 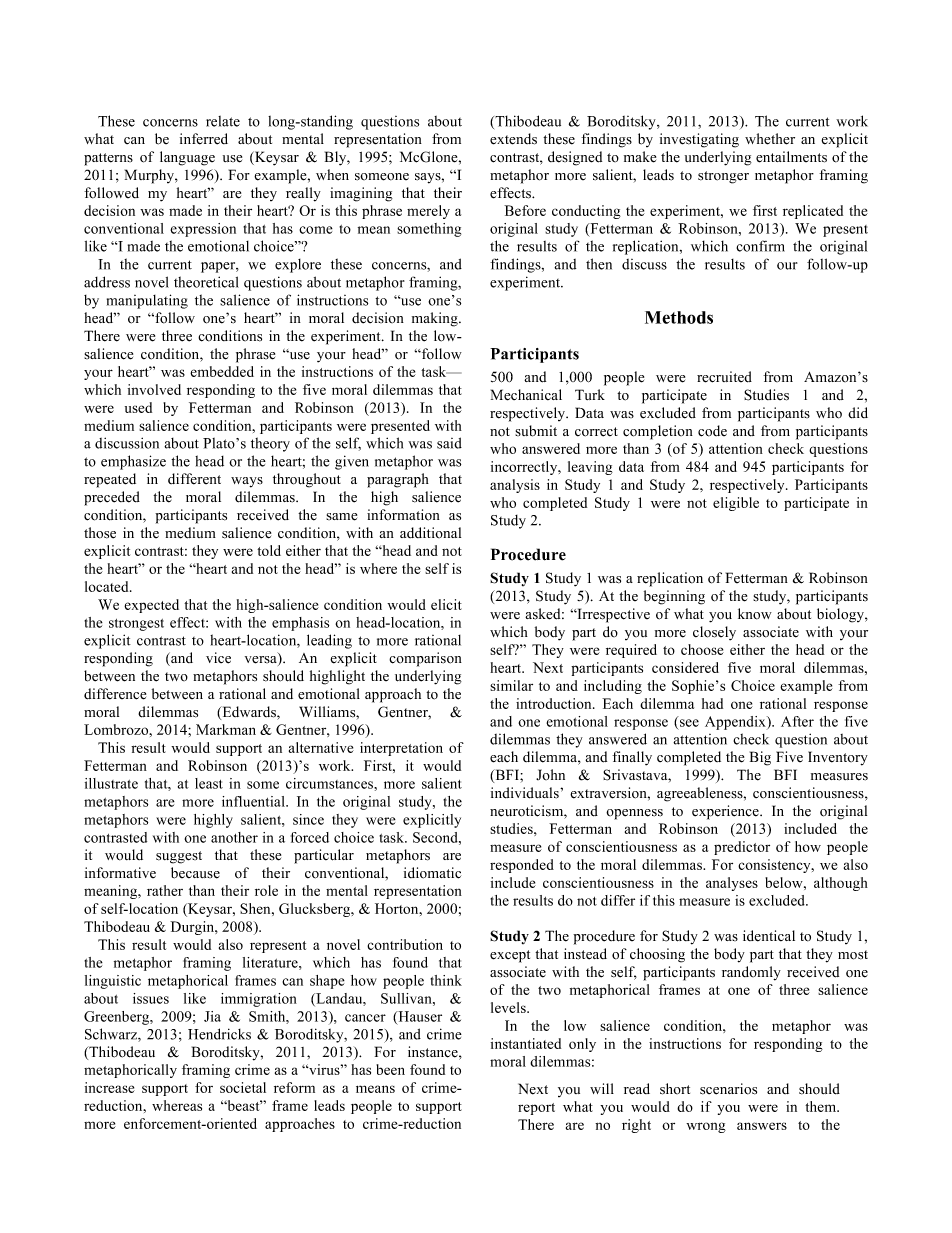 What do you see at coordinates (755, 614) in the document?
I see `know` at bounding box center [755, 614].
